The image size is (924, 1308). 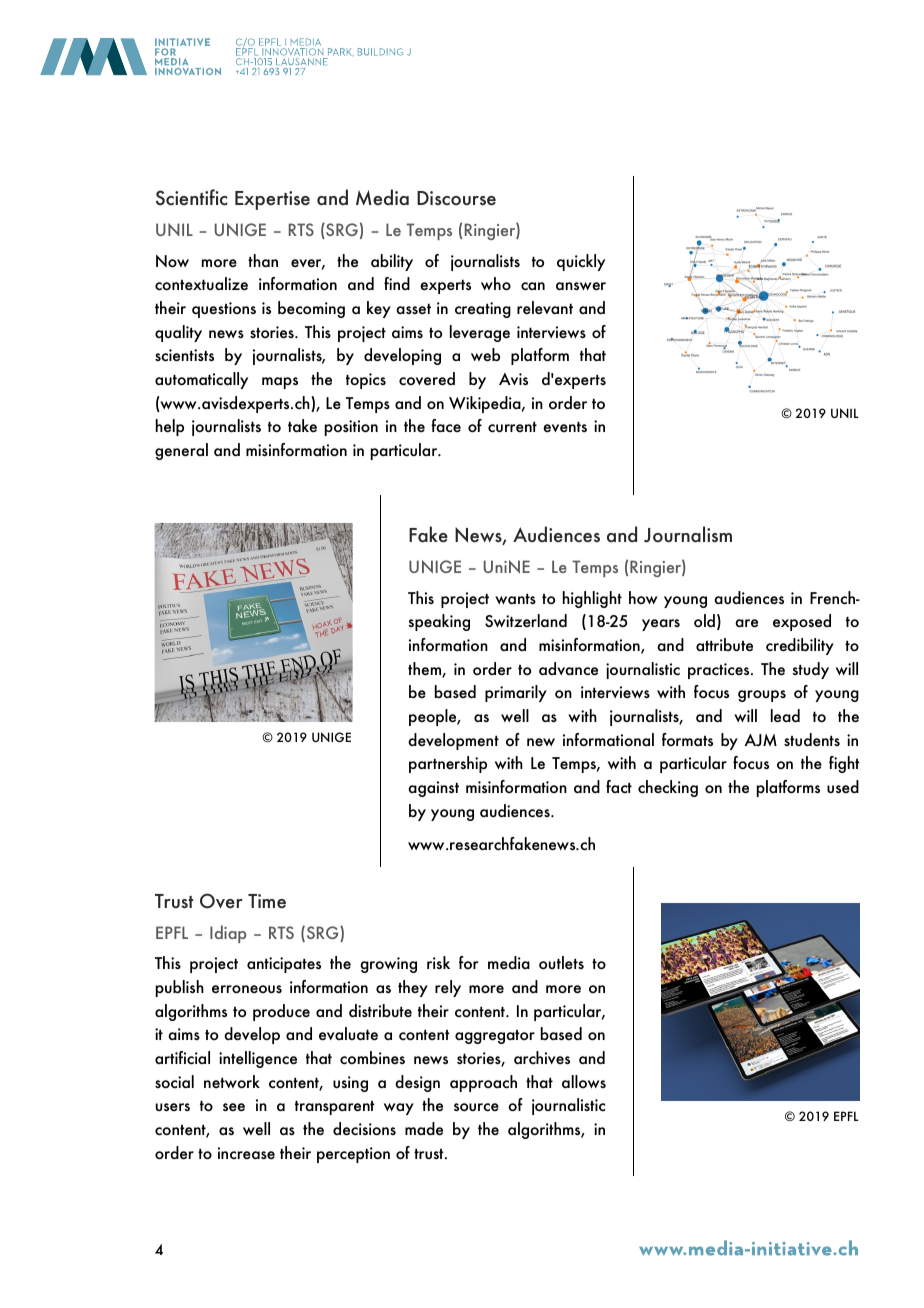 I want to click on source, so click(x=476, y=1107).
